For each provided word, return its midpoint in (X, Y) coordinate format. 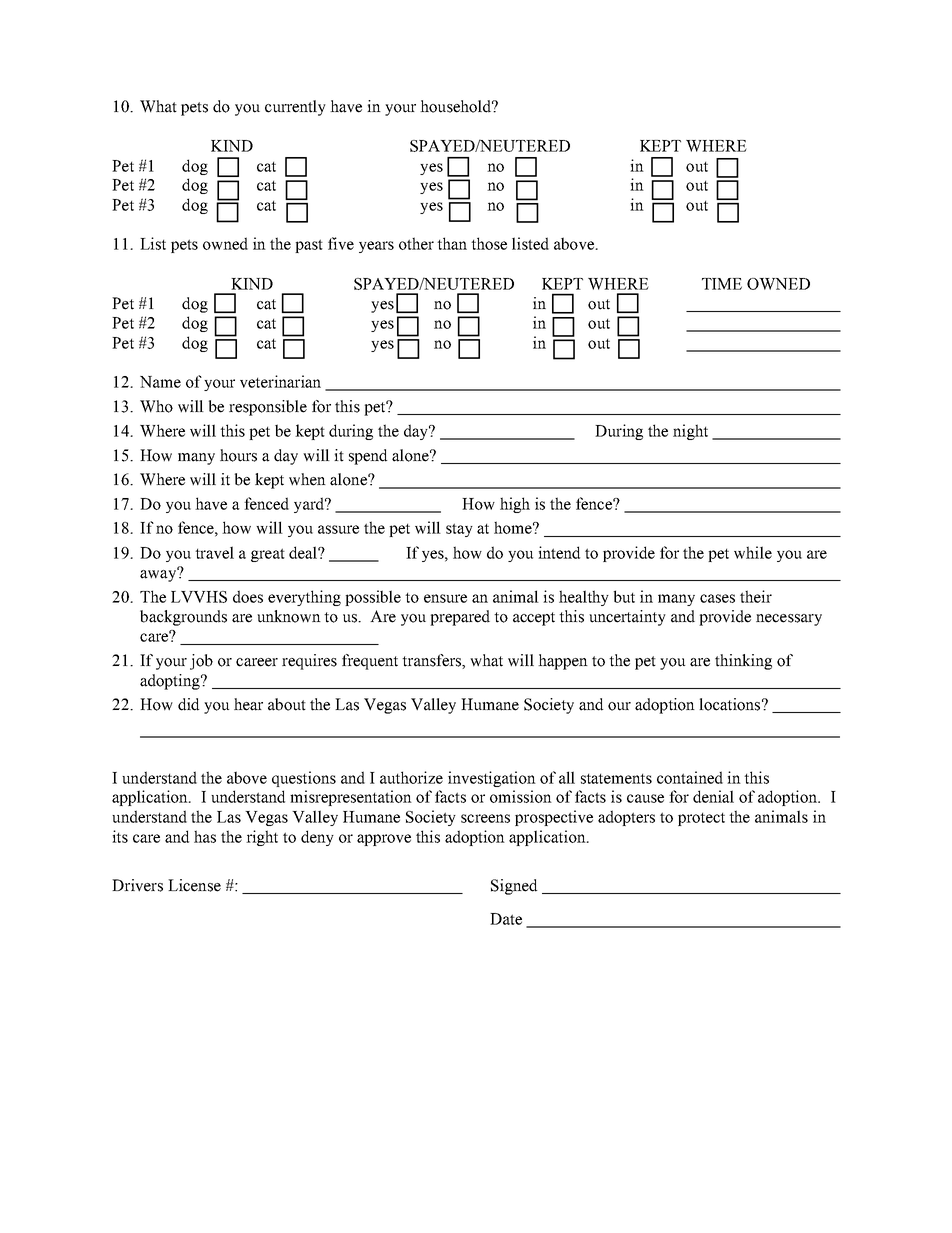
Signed (514, 887)
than (452, 243)
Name (160, 382)
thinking (743, 662)
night (690, 432)
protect (701, 819)
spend (368, 457)
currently (295, 108)
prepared (460, 618)
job (201, 662)
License (194, 885)
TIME (722, 284)
